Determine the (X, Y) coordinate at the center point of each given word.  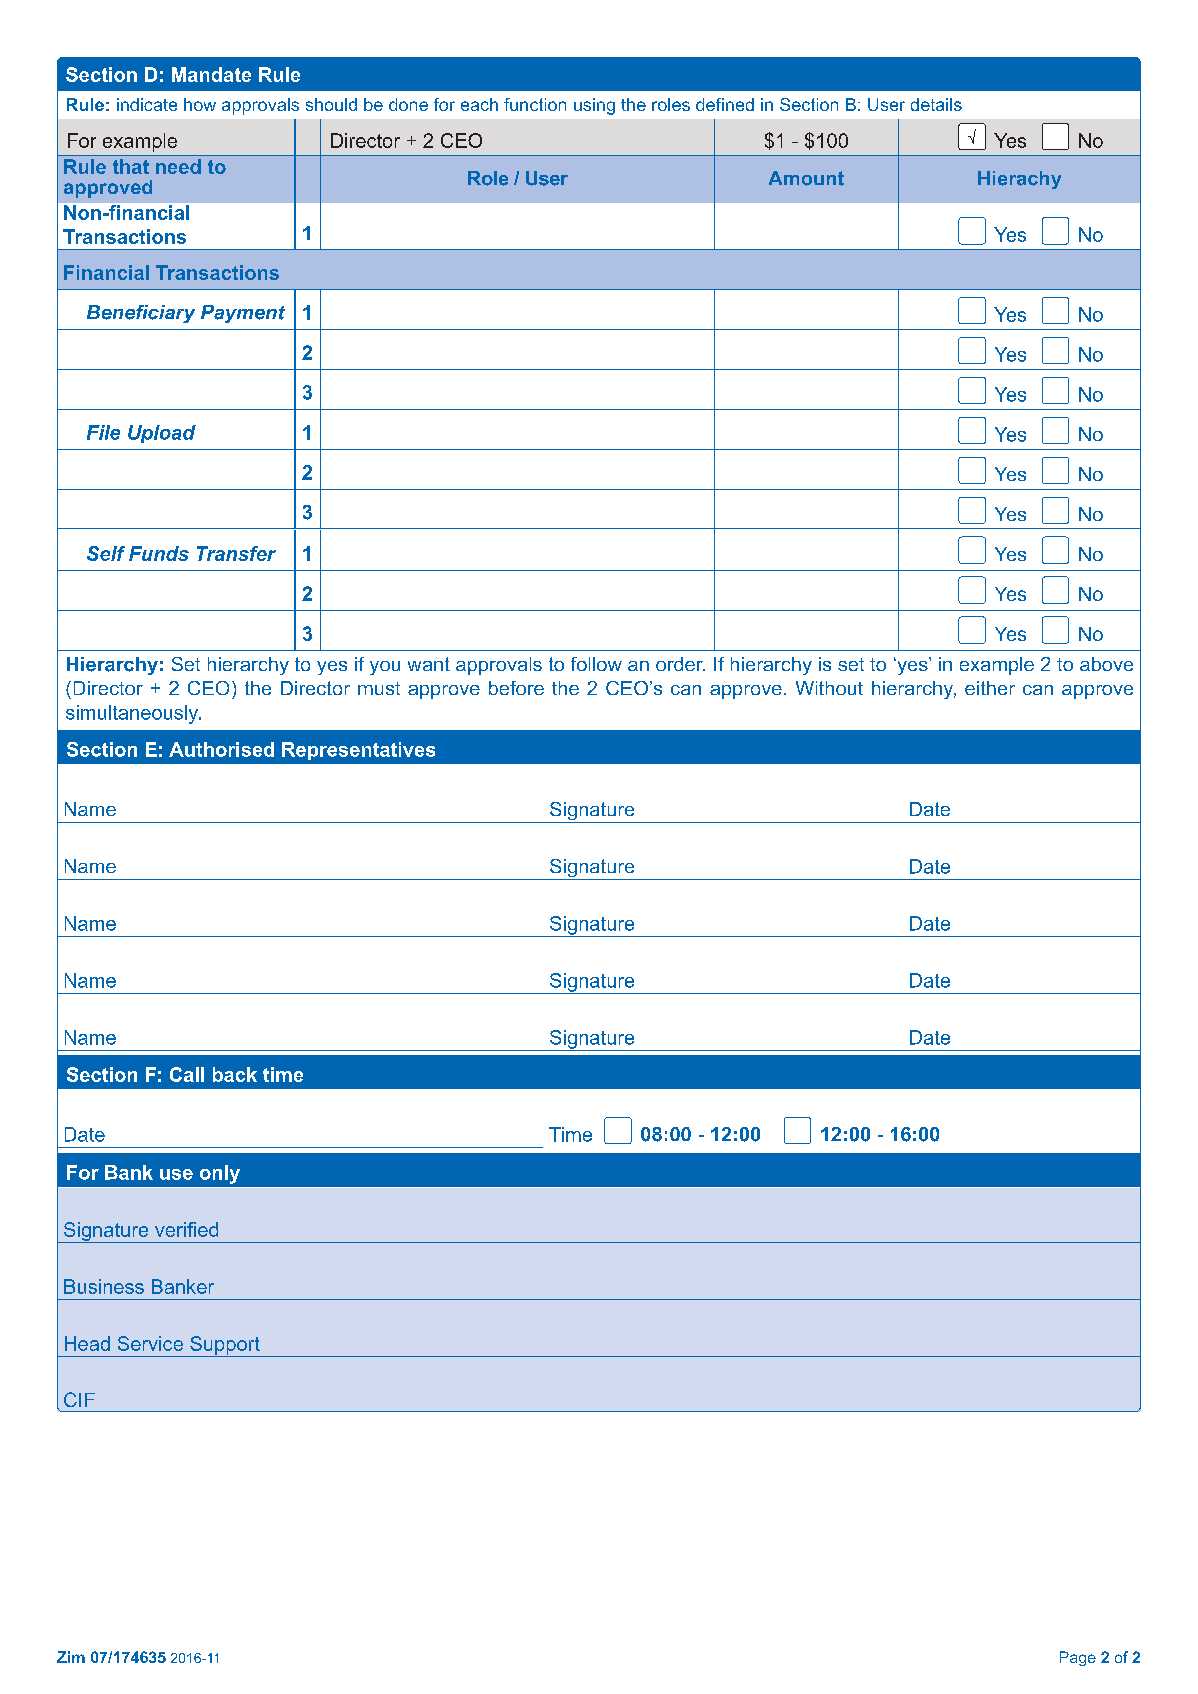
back (235, 1074)
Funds (159, 553)
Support (225, 1346)
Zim (71, 1657)
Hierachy (1019, 180)
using (594, 106)
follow (596, 664)
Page (1078, 1658)
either (990, 688)
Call (187, 1074)
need (178, 166)
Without (829, 688)
